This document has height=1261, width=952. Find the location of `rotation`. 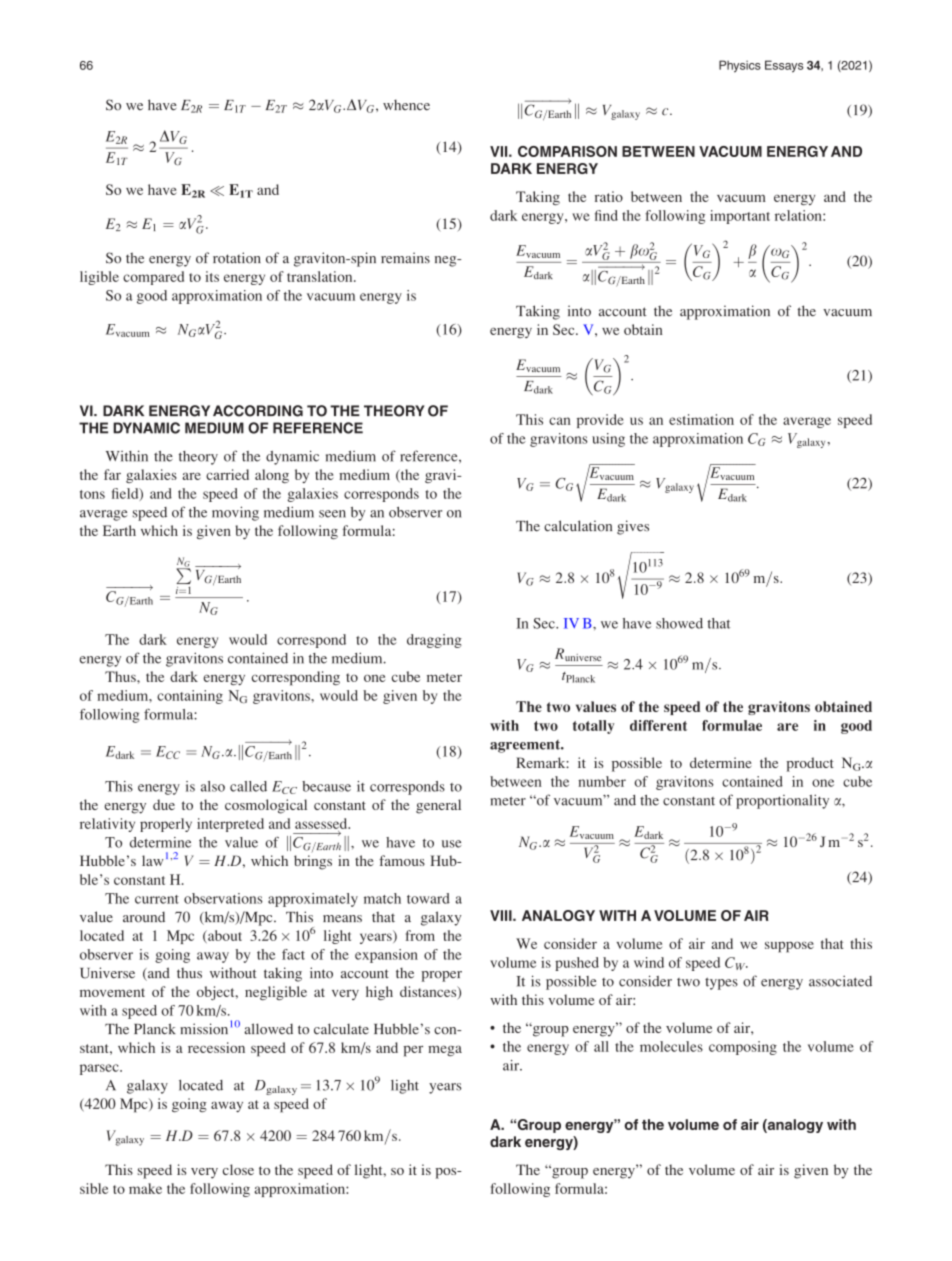

rotation is located at coordinates (237, 258).
